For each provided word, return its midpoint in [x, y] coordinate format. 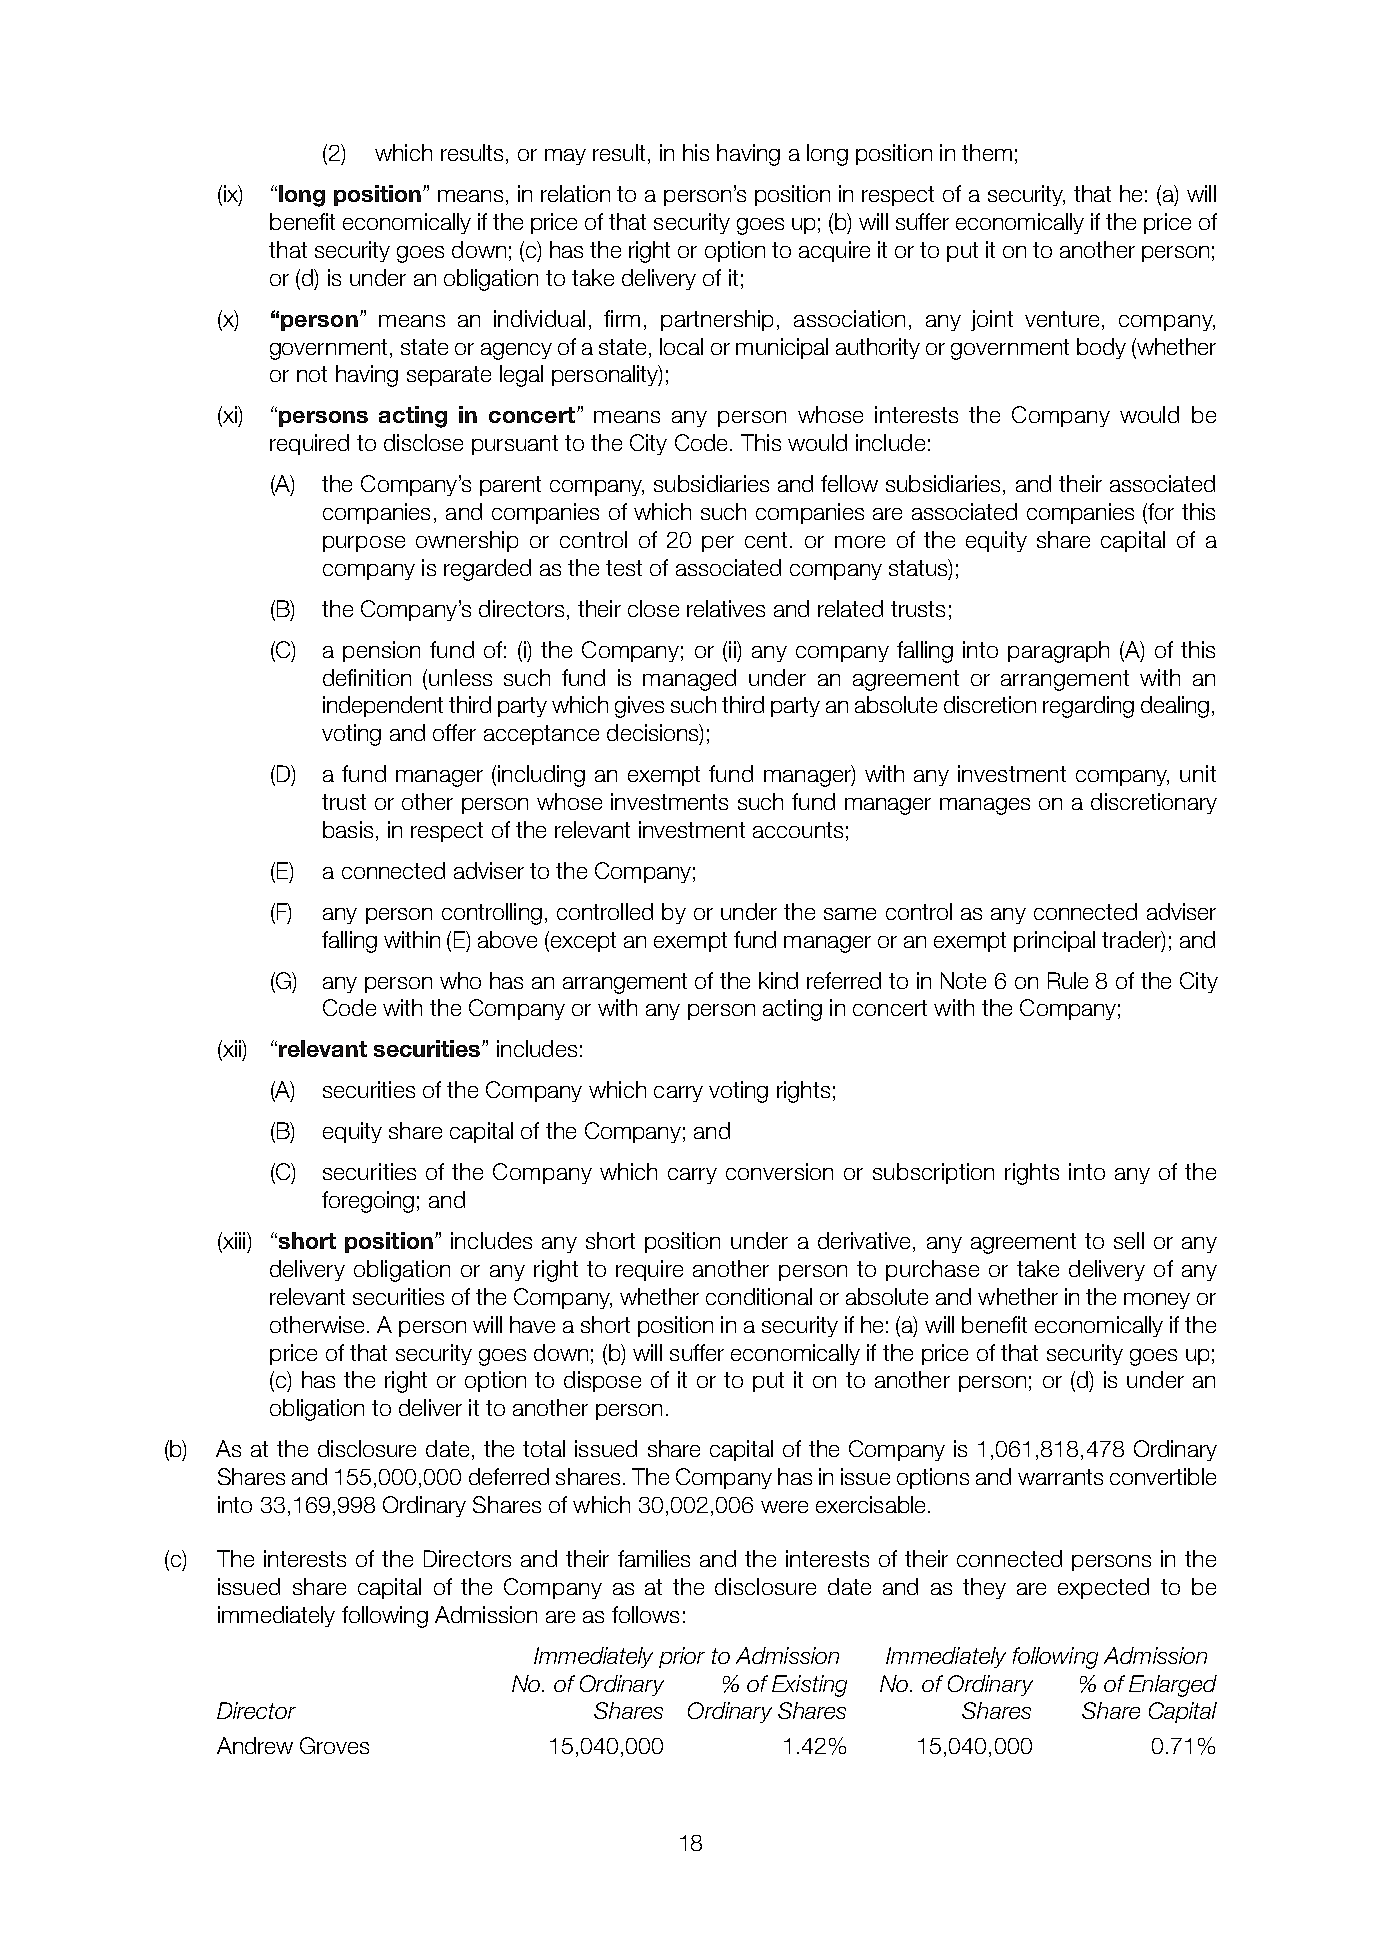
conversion [779, 1171]
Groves [334, 1745]
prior [682, 1657]
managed [689, 680]
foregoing [368, 1202]
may [565, 157]
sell [1129, 1240]
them [987, 152]
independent [383, 706]
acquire [834, 251]
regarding [1088, 707]
